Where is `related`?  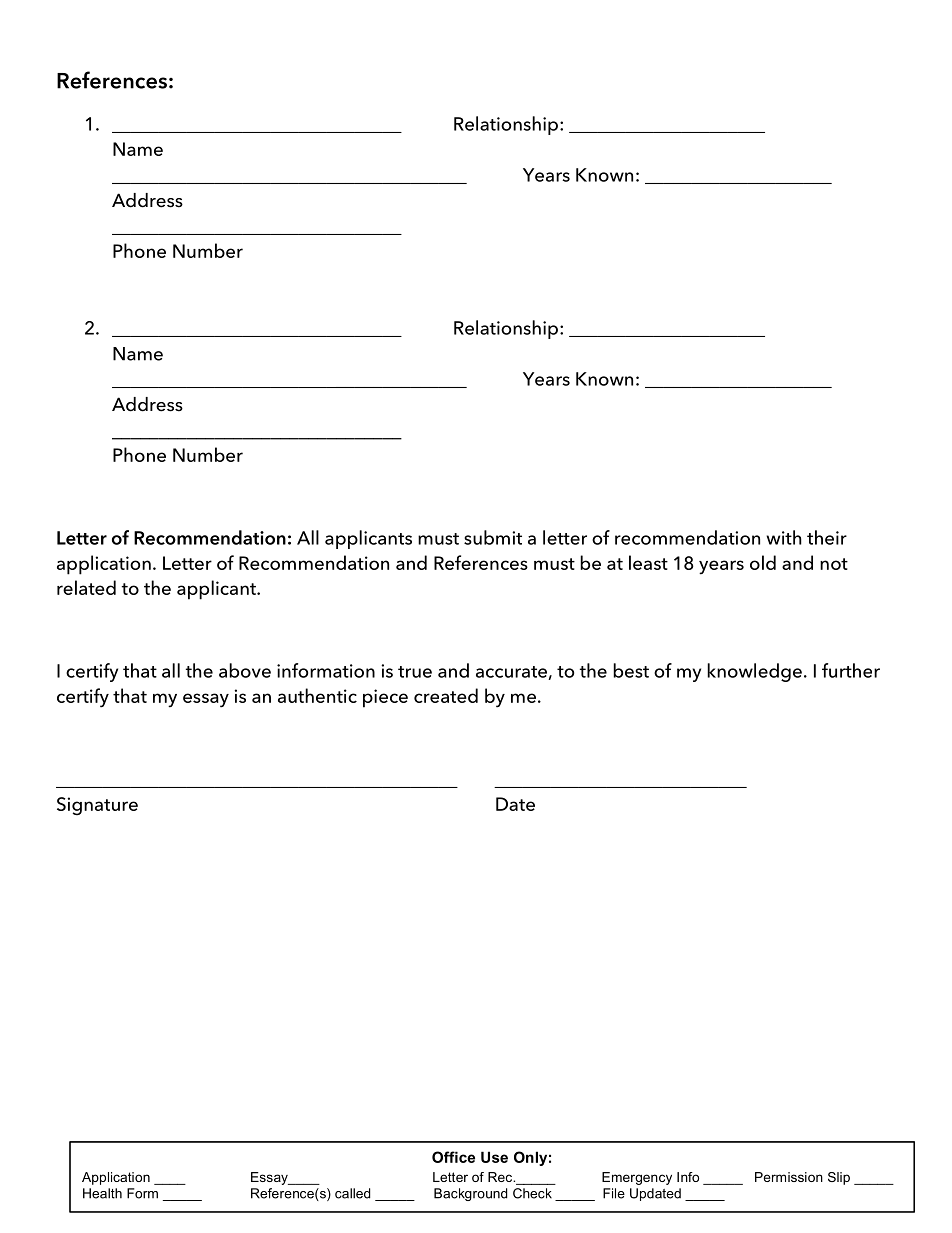 related is located at coordinates (86, 587).
